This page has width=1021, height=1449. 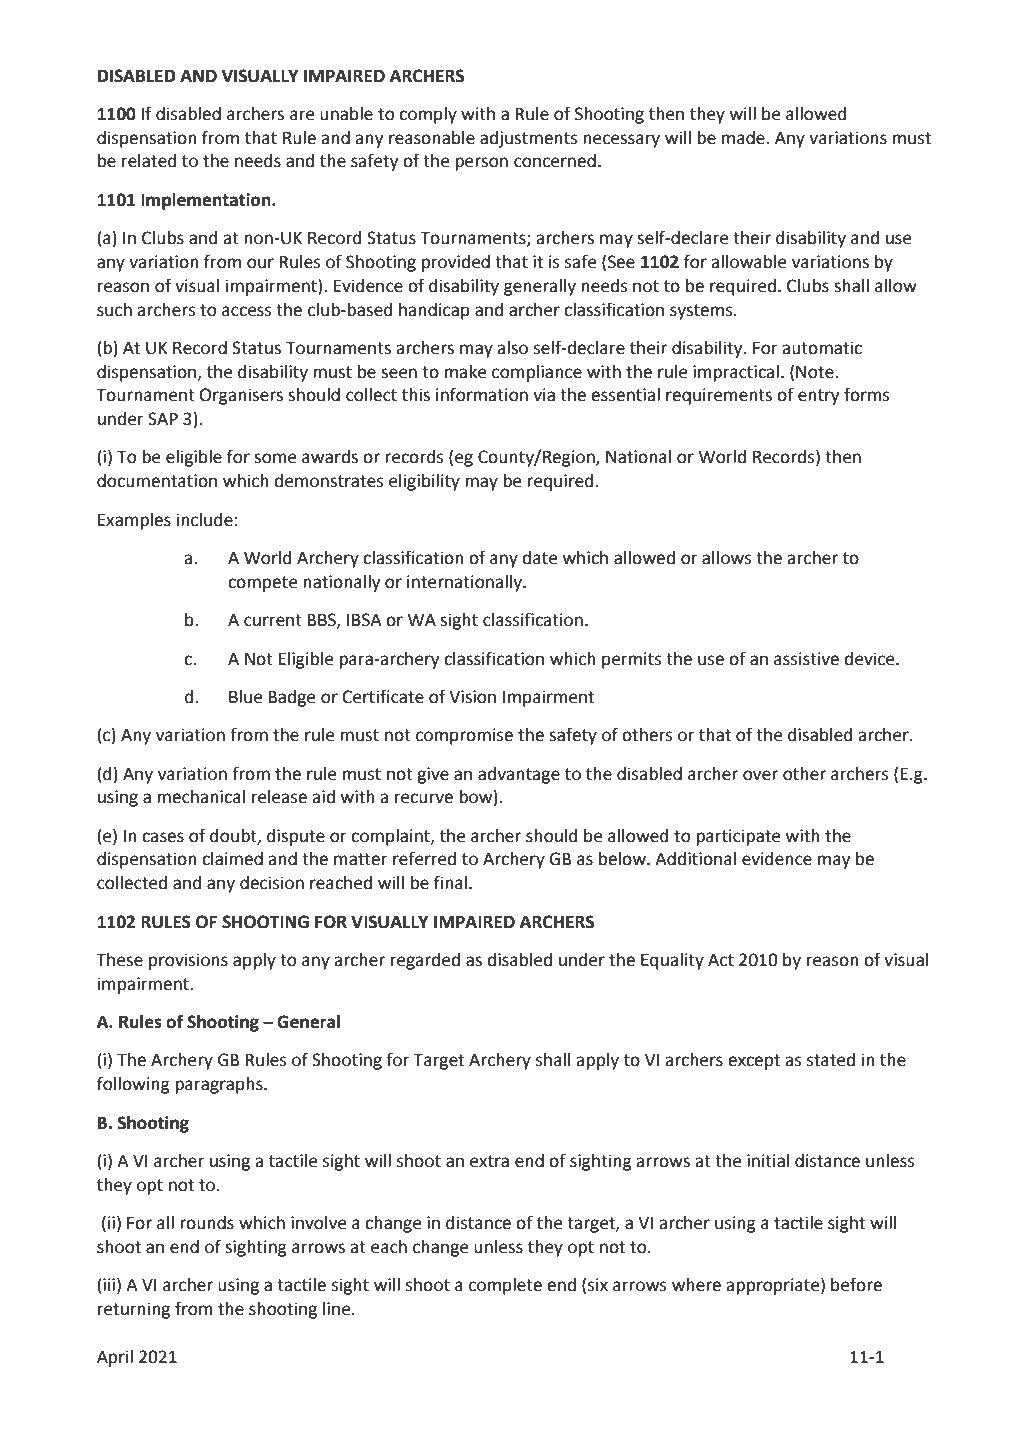 What do you see at coordinates (245, 697) in the page?
I see `Blue` at bounding box center [245, 697].
